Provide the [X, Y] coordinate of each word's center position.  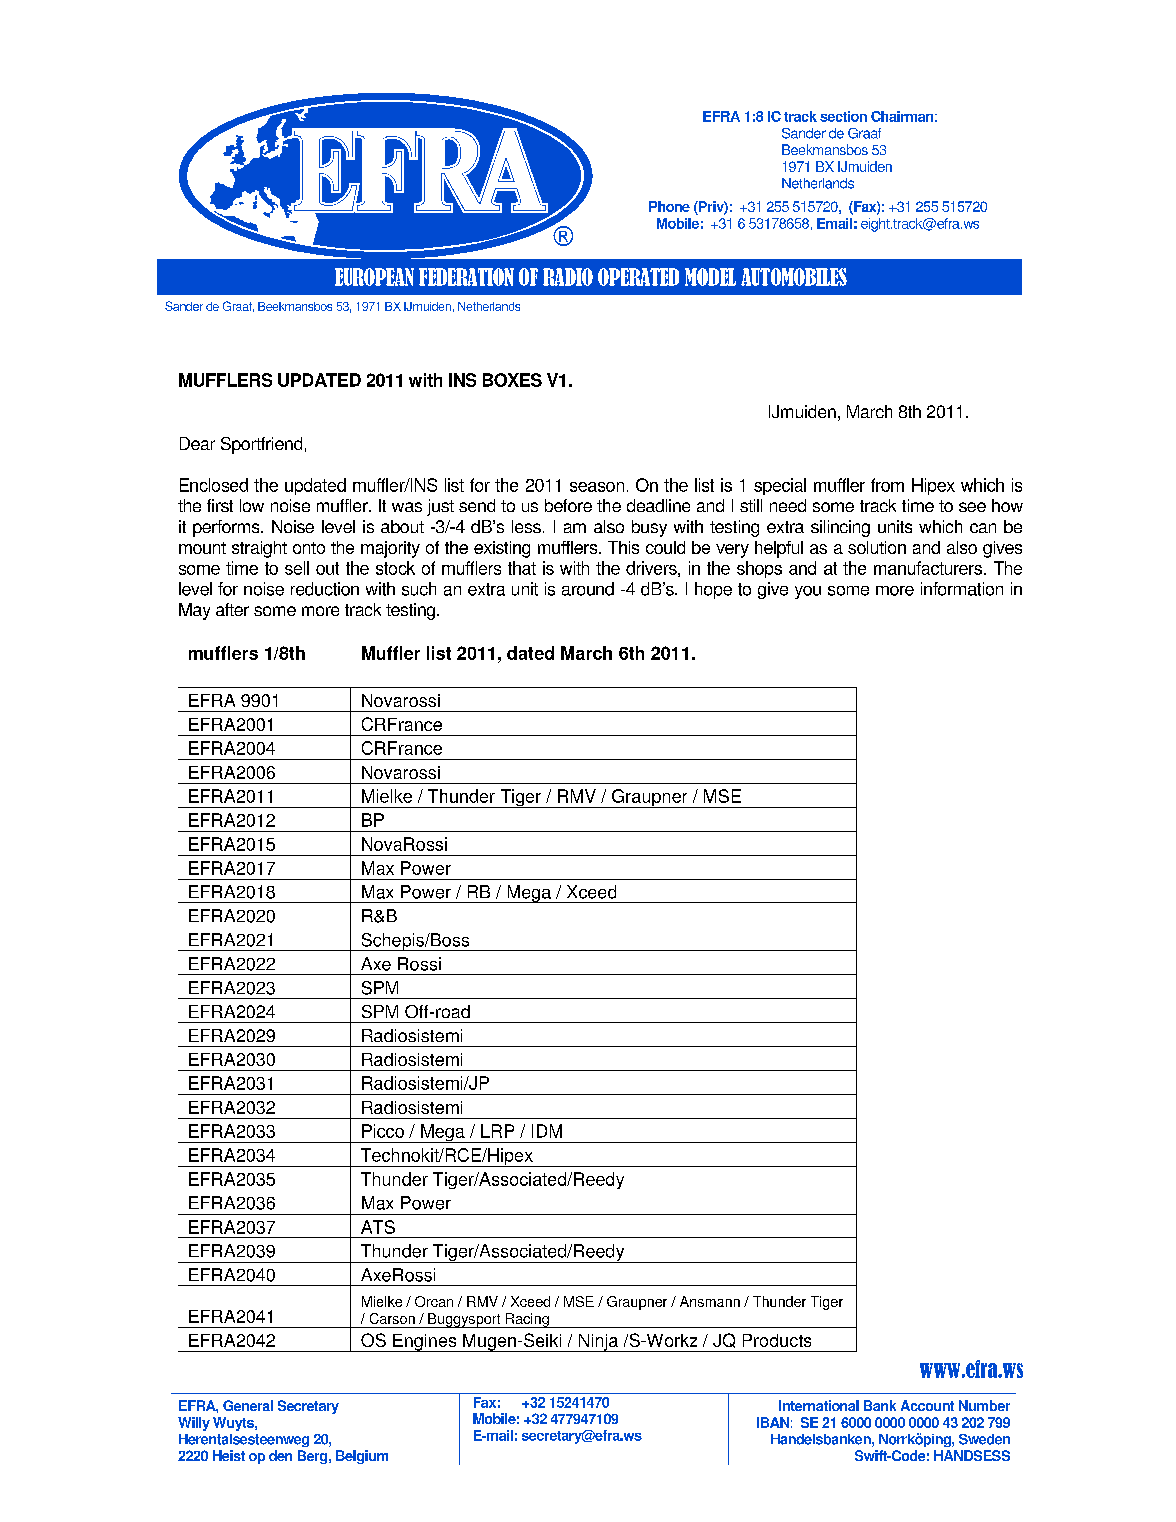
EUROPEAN [374, 277]
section [843, 116]
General [248, 1405]
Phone [669, 206]
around [588, 589]
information [962, 589]
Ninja [599, 1343]
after [232, 609]
